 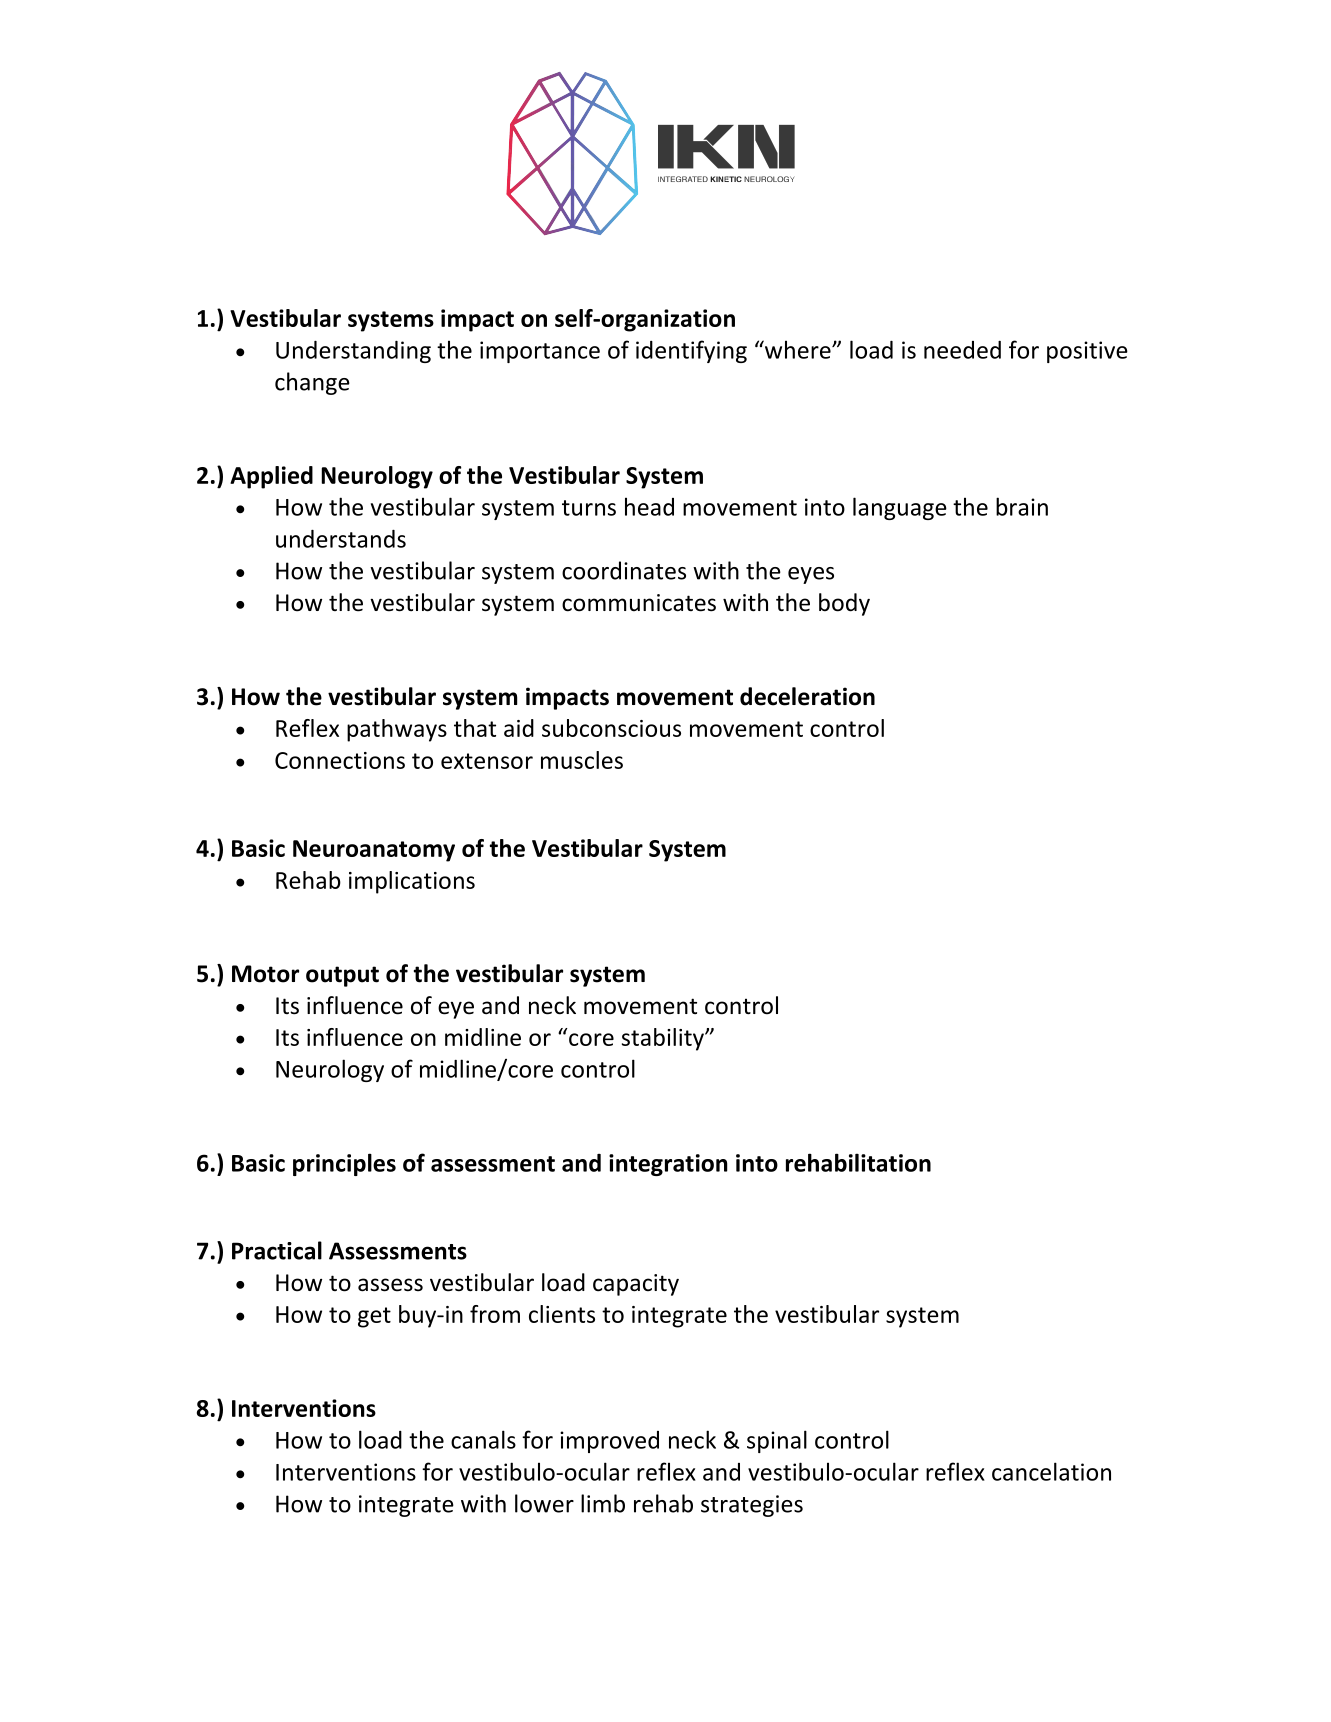 I want to click on principles, so click(x=344, y=1164).
